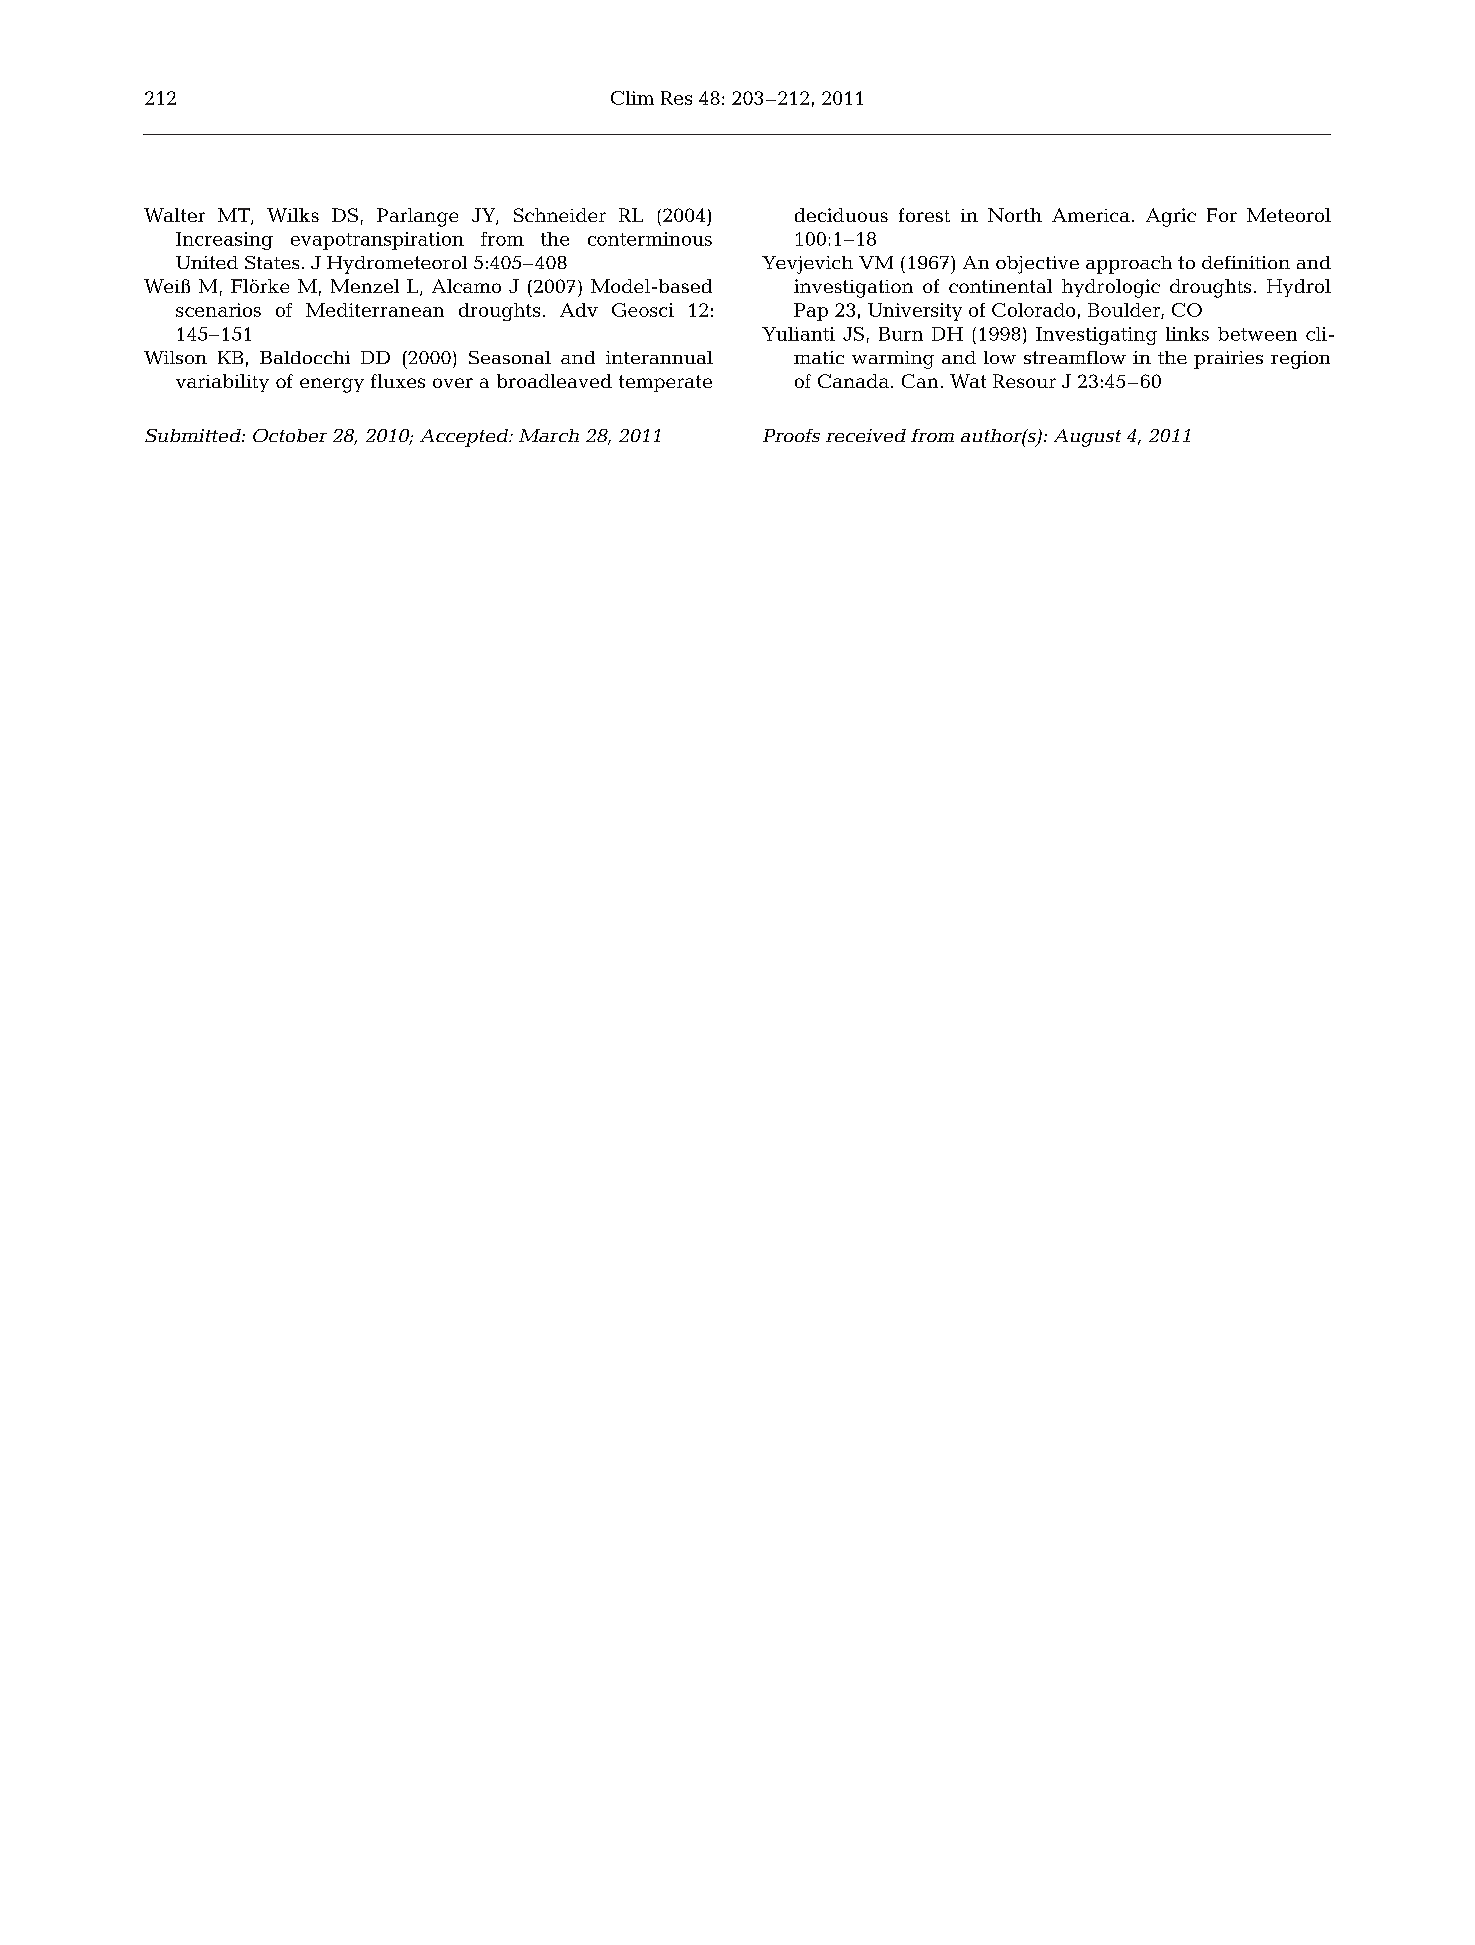 The width and height of the screenshot is (1475, 1945). I want to click on interannual, so click(659, 357).
